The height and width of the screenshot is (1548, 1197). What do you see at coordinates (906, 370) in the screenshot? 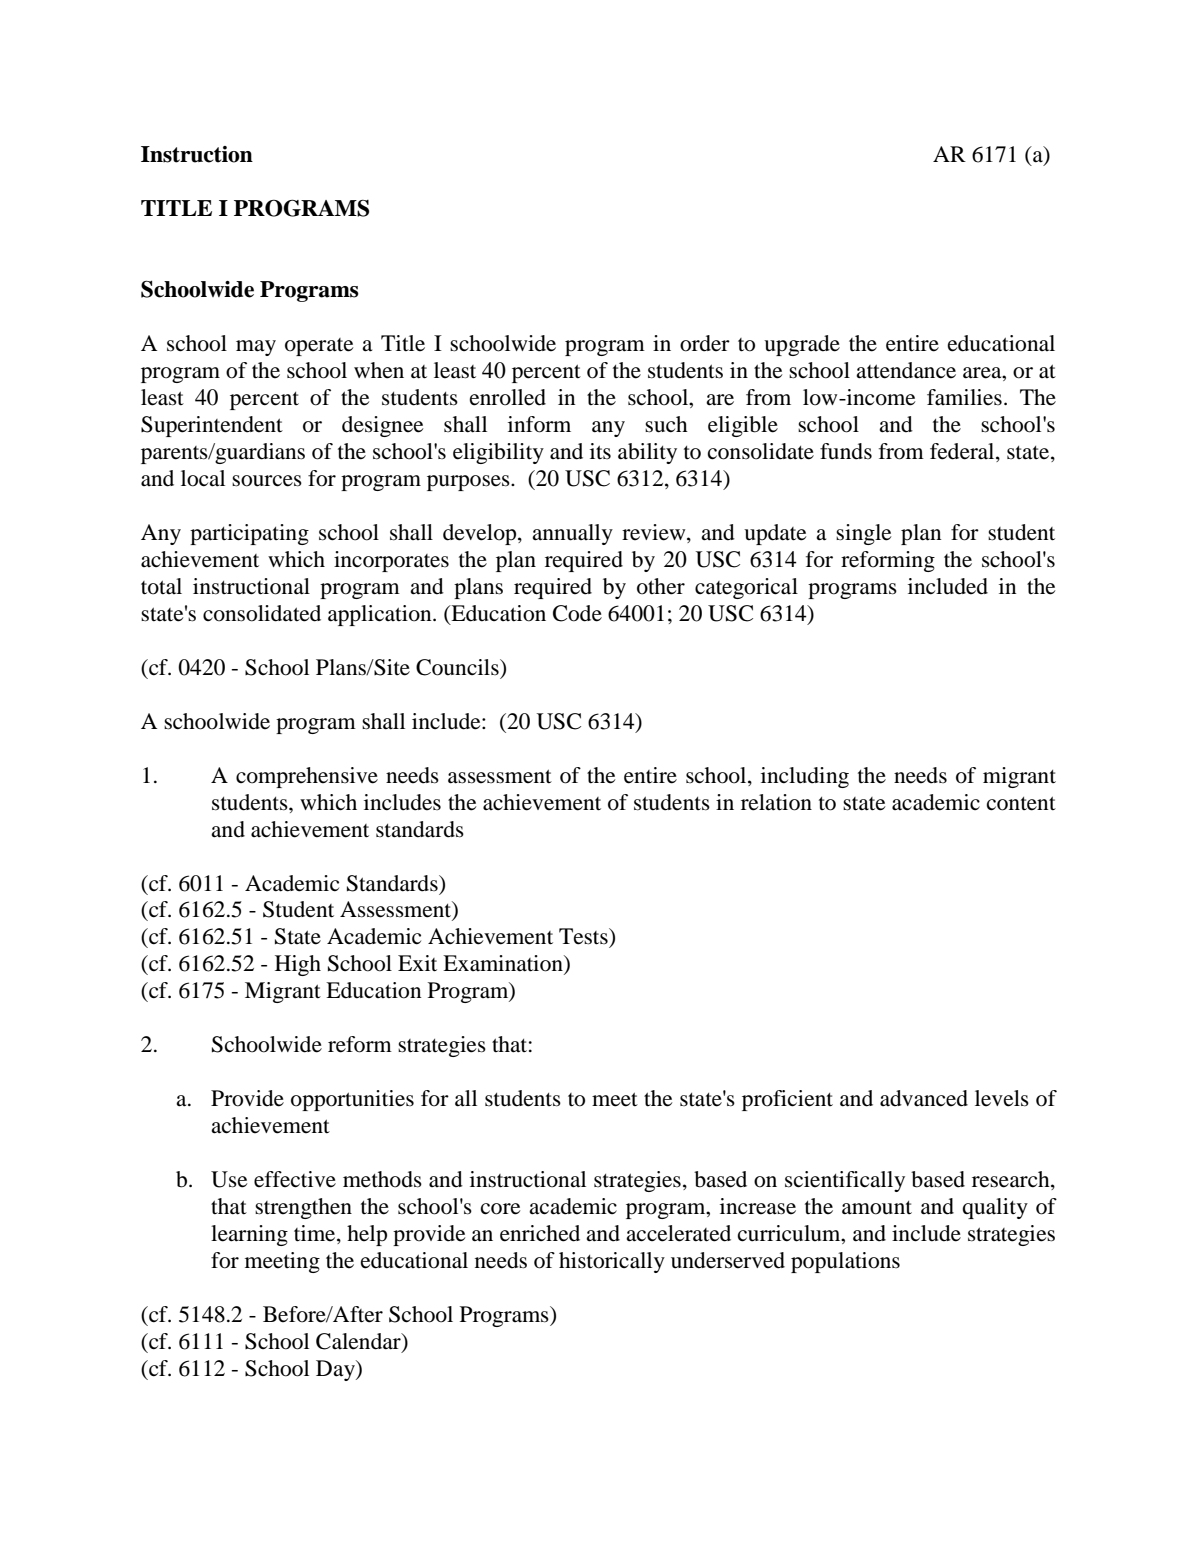
I see `attendance` at bounding box center [906, 370].
